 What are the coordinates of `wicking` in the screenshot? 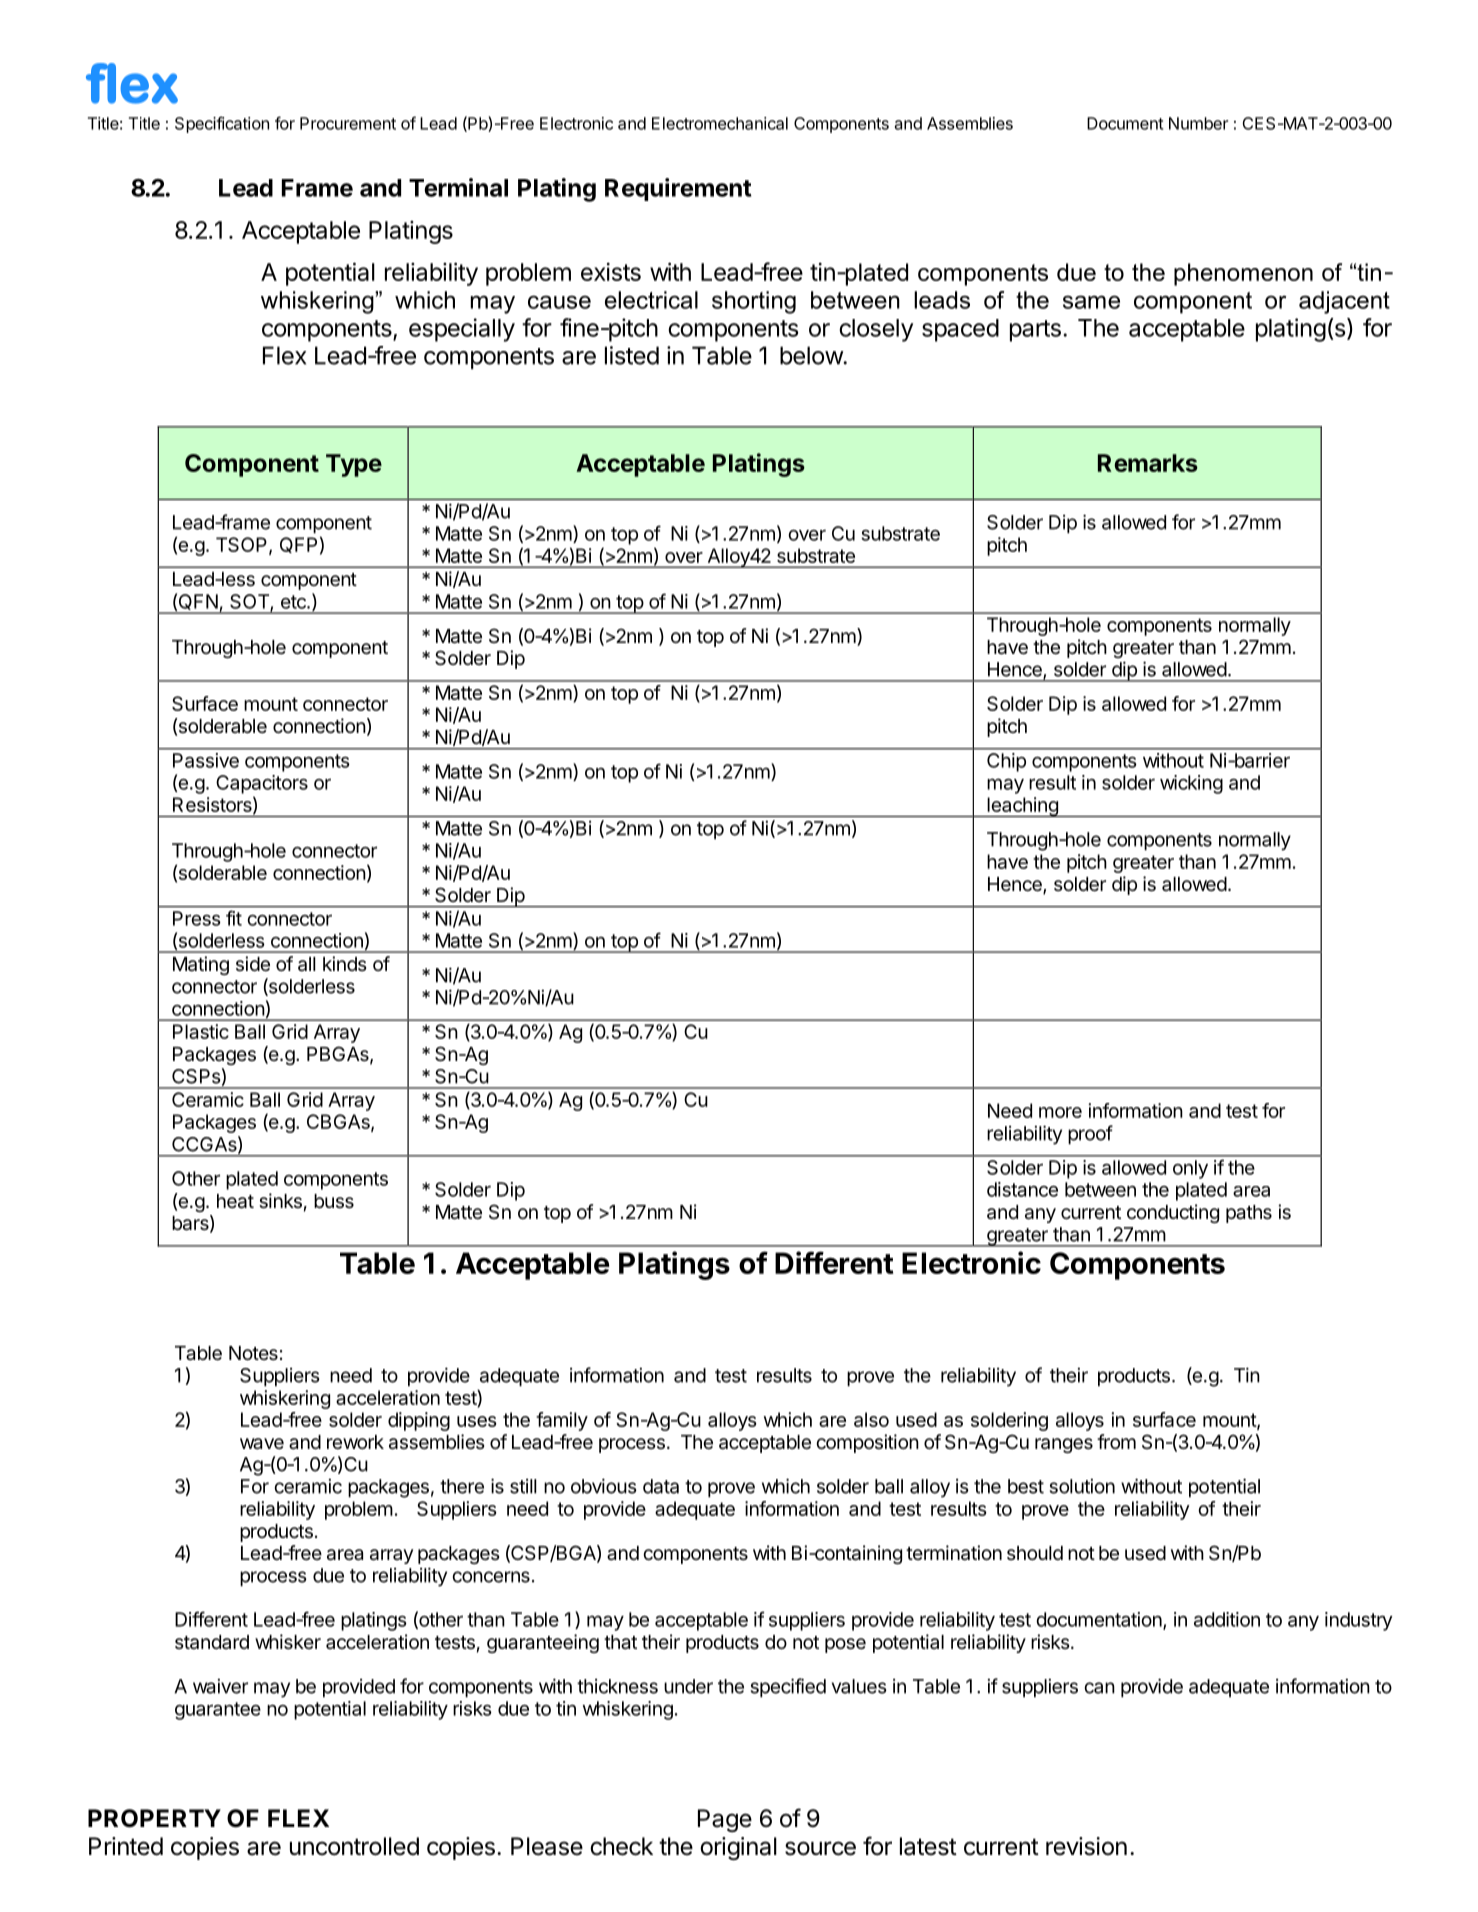 It's located at (1191, 784).
